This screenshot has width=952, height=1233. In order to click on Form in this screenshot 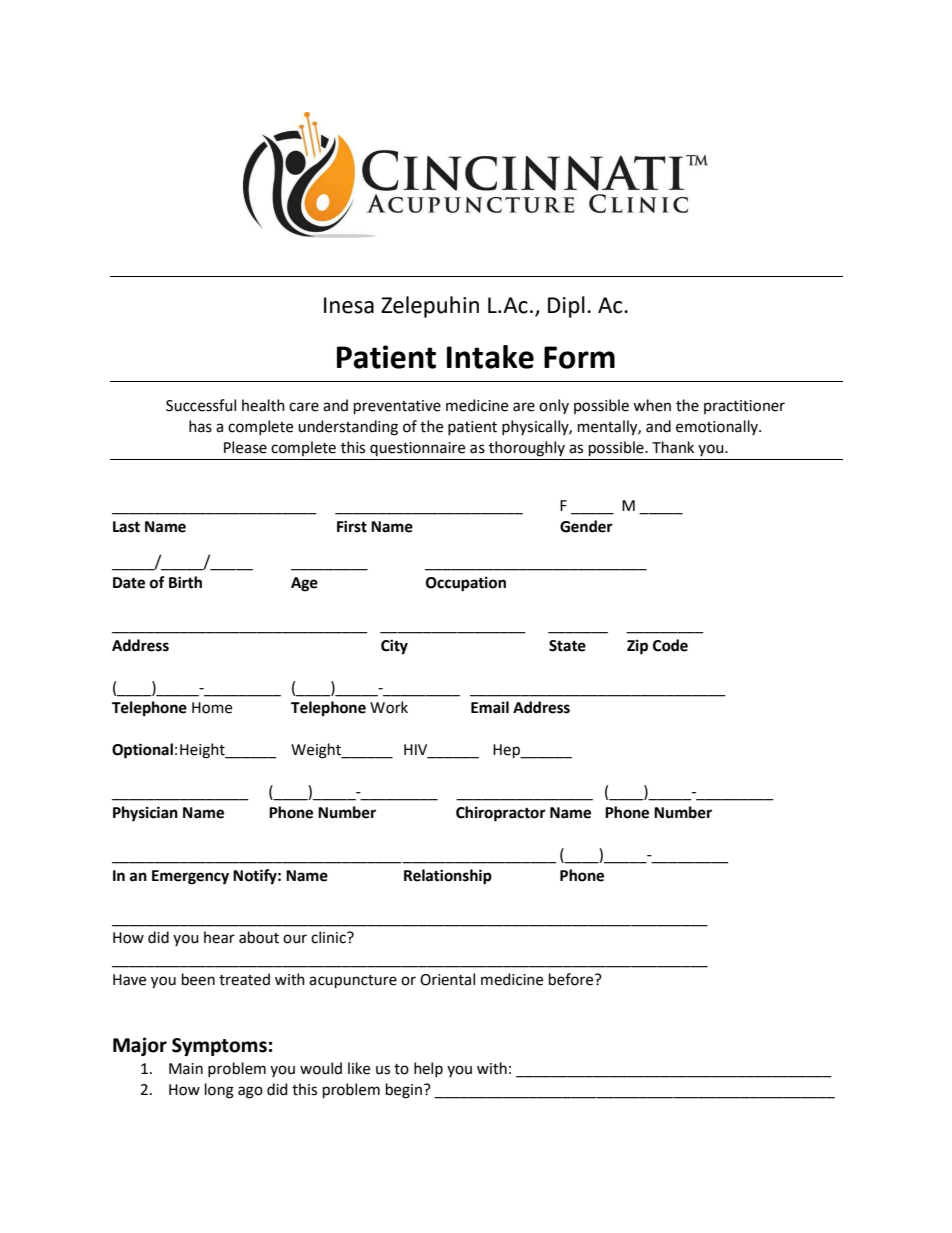, I will do `click(579, 357)`.
